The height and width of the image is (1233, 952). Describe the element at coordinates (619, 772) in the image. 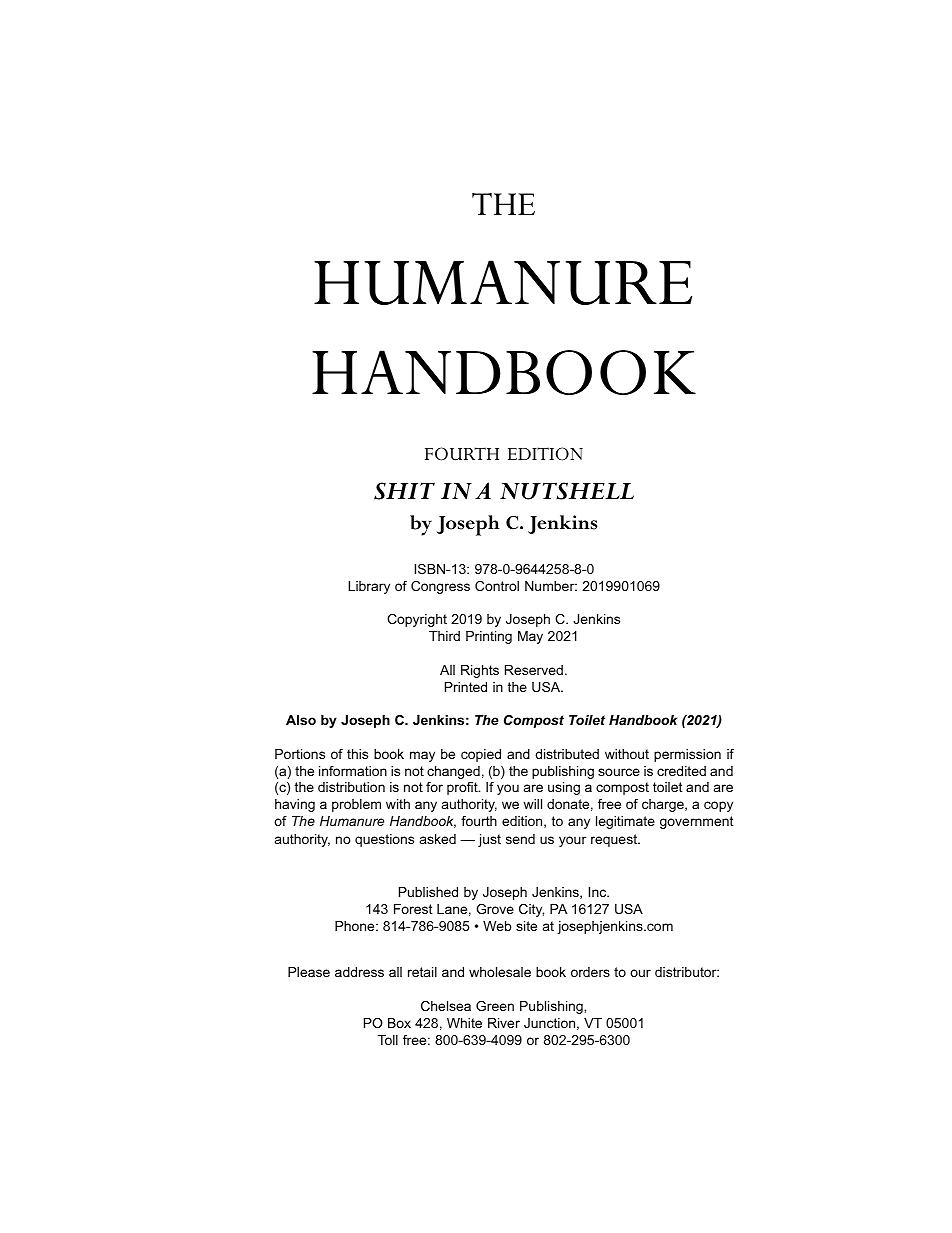

I see `source` at that location.
